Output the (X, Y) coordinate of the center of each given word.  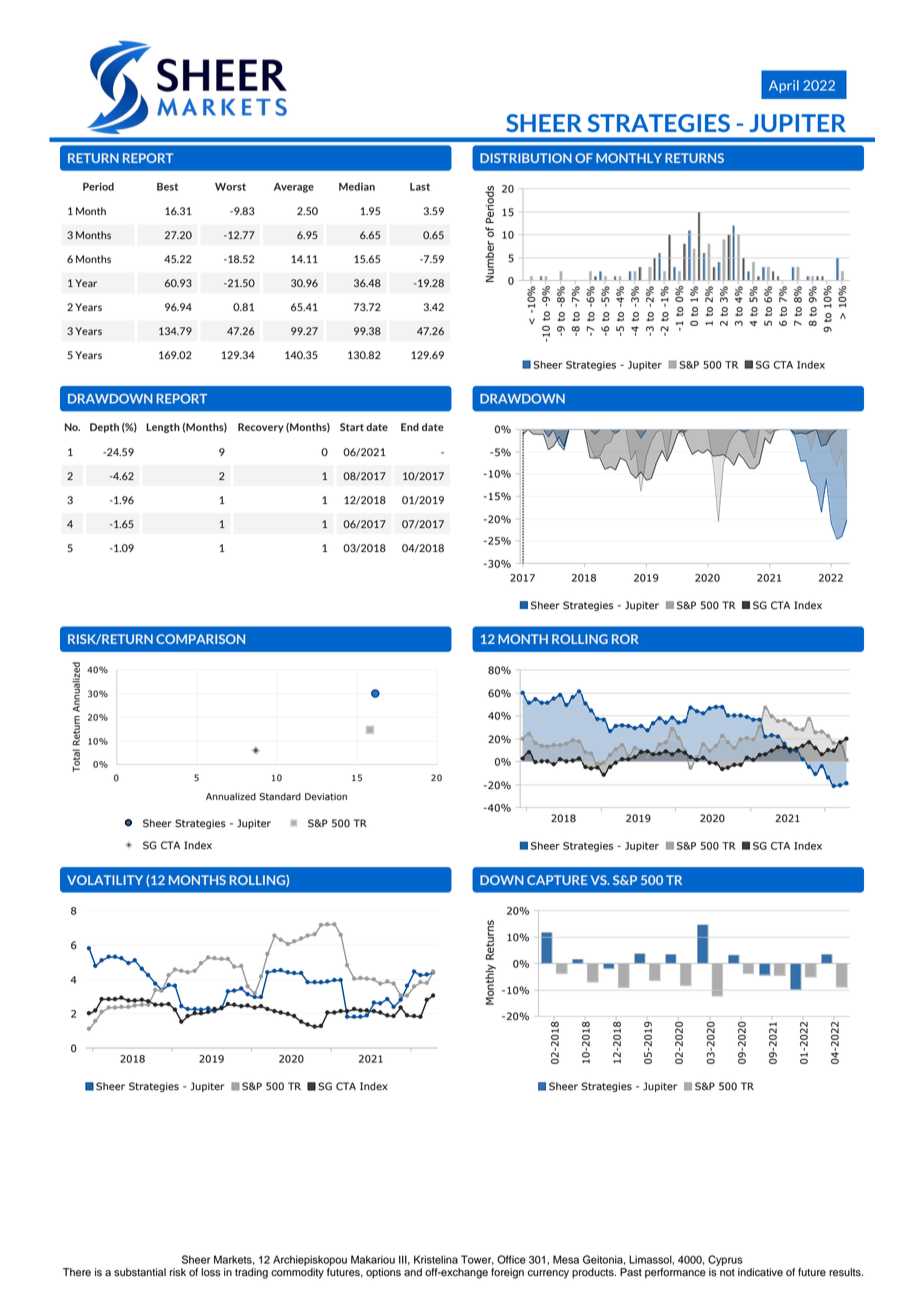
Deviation (326, 797)
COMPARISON (200, 639)
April (784, 86)
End (410, 427)
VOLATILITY (105, 880)
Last (420, 187)
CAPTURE (557, 880)
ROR (625, 639)
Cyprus (725, 1260)
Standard (280, 797)
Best (167, 187)
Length (163, 428)
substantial (140, 1272)
